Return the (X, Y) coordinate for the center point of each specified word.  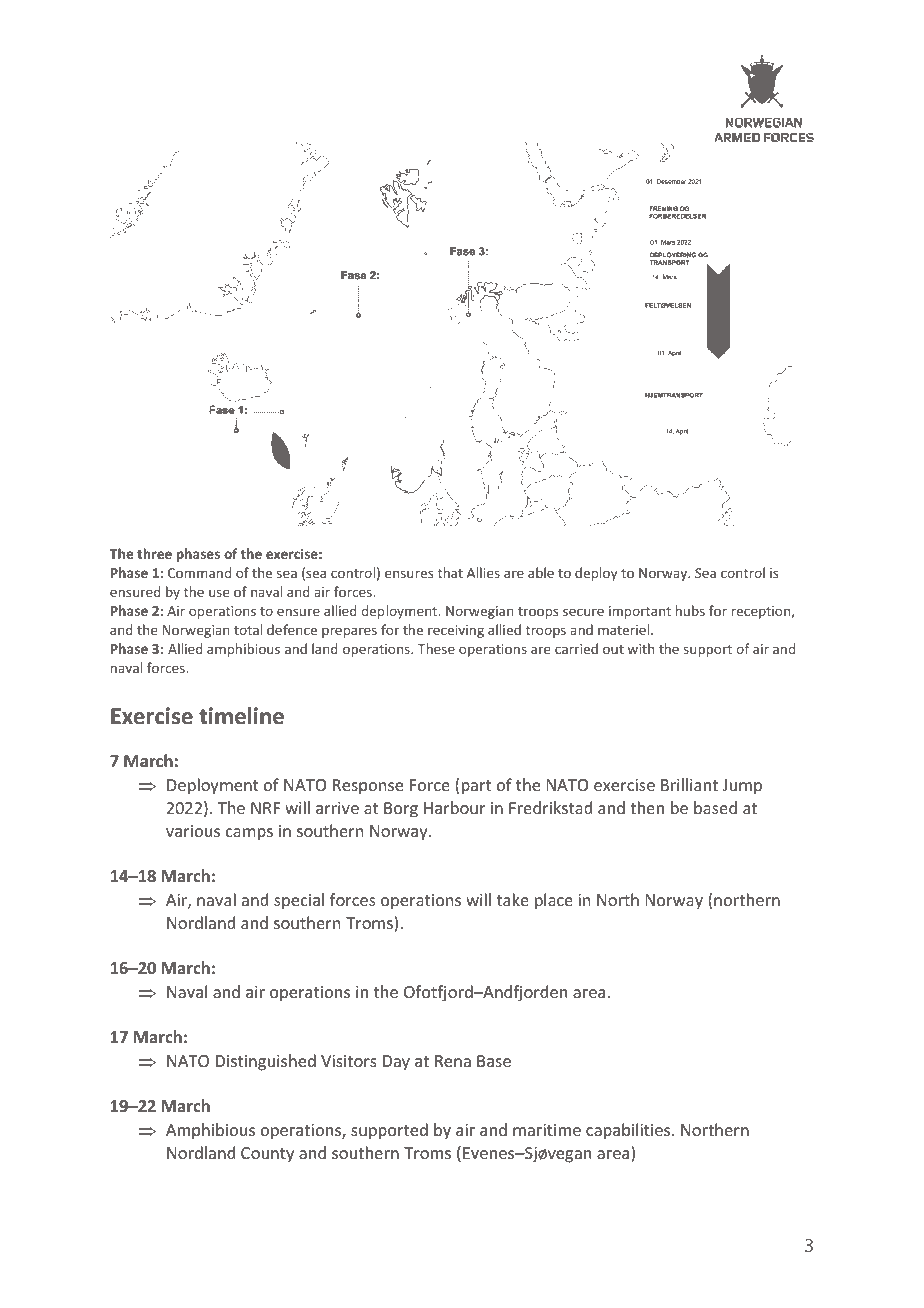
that (450, 572)
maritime (547, 1130)
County (267, 1155)
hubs (690, 610)
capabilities (629, 1131)
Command (199, 572)
